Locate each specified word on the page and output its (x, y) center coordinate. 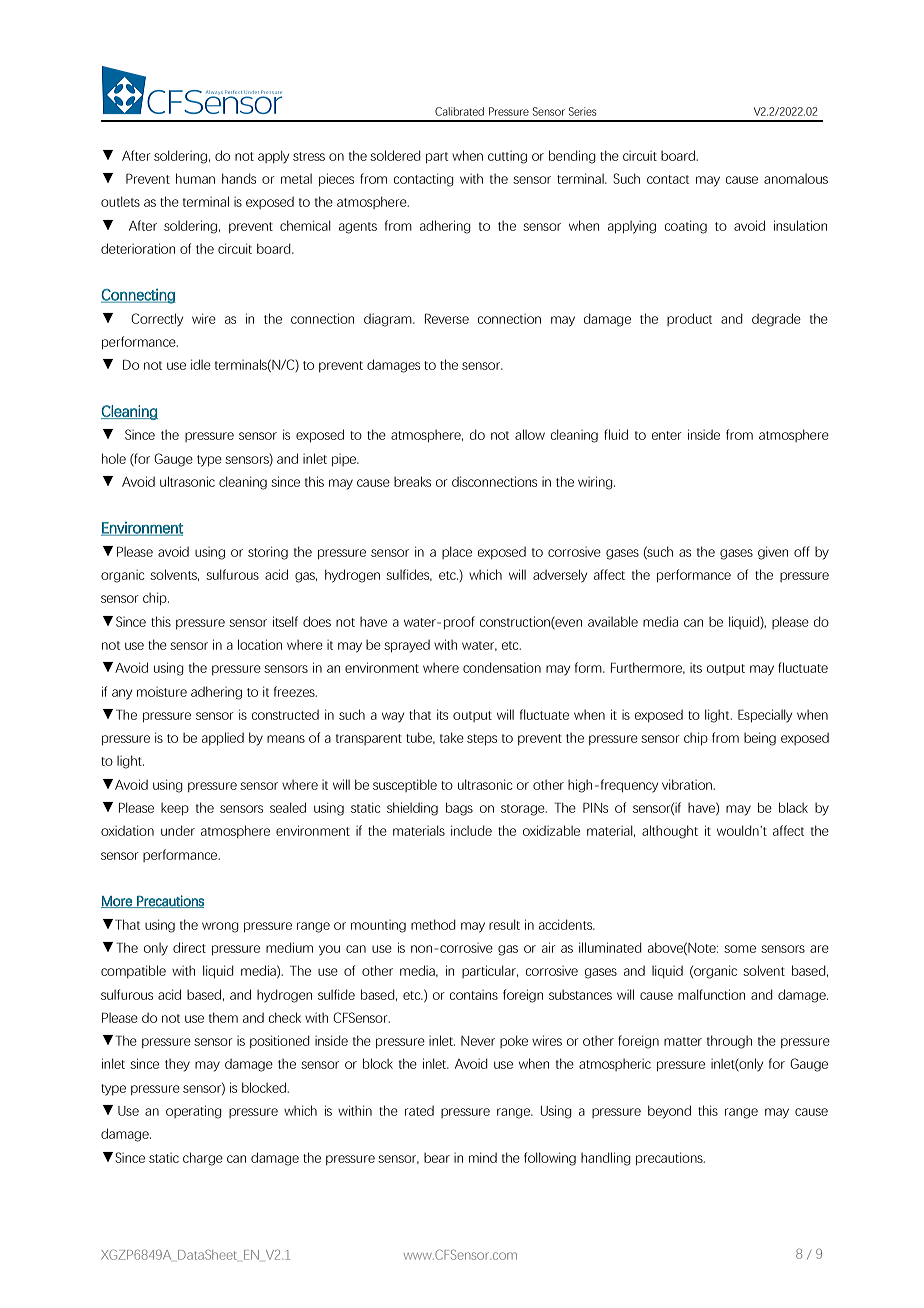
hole (114, 458)
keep (175, 809)
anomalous (796, 179)
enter (667, 435)
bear (437, 1158)
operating (194, 1112)
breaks (412, 481)
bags (459, 809)
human (195, 178)
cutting (507, 157)
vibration (688, 784)
